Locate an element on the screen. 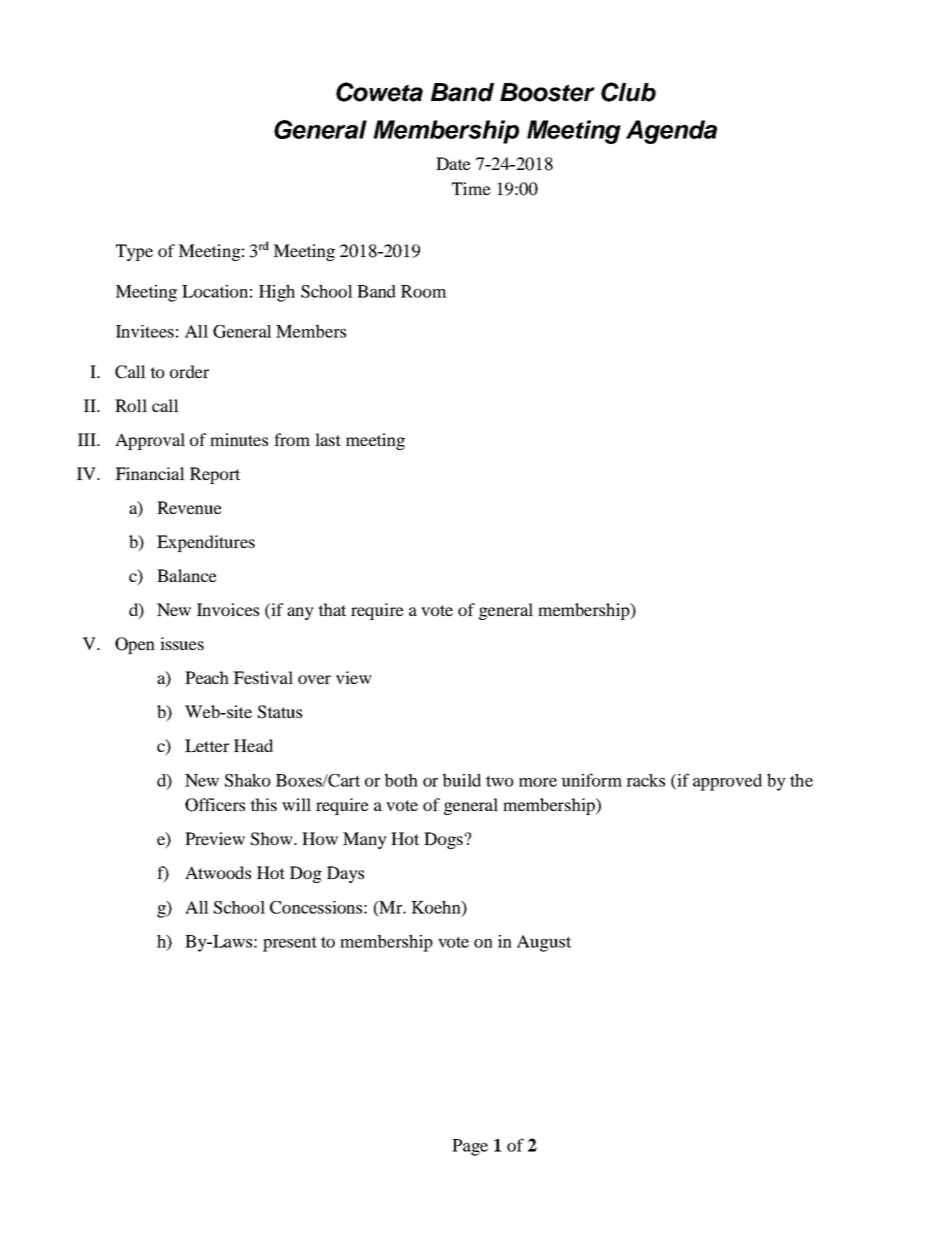 Image resolution: width=952 pixels, height=1233 pixels. Approval is located at coordinates (150, 441).
